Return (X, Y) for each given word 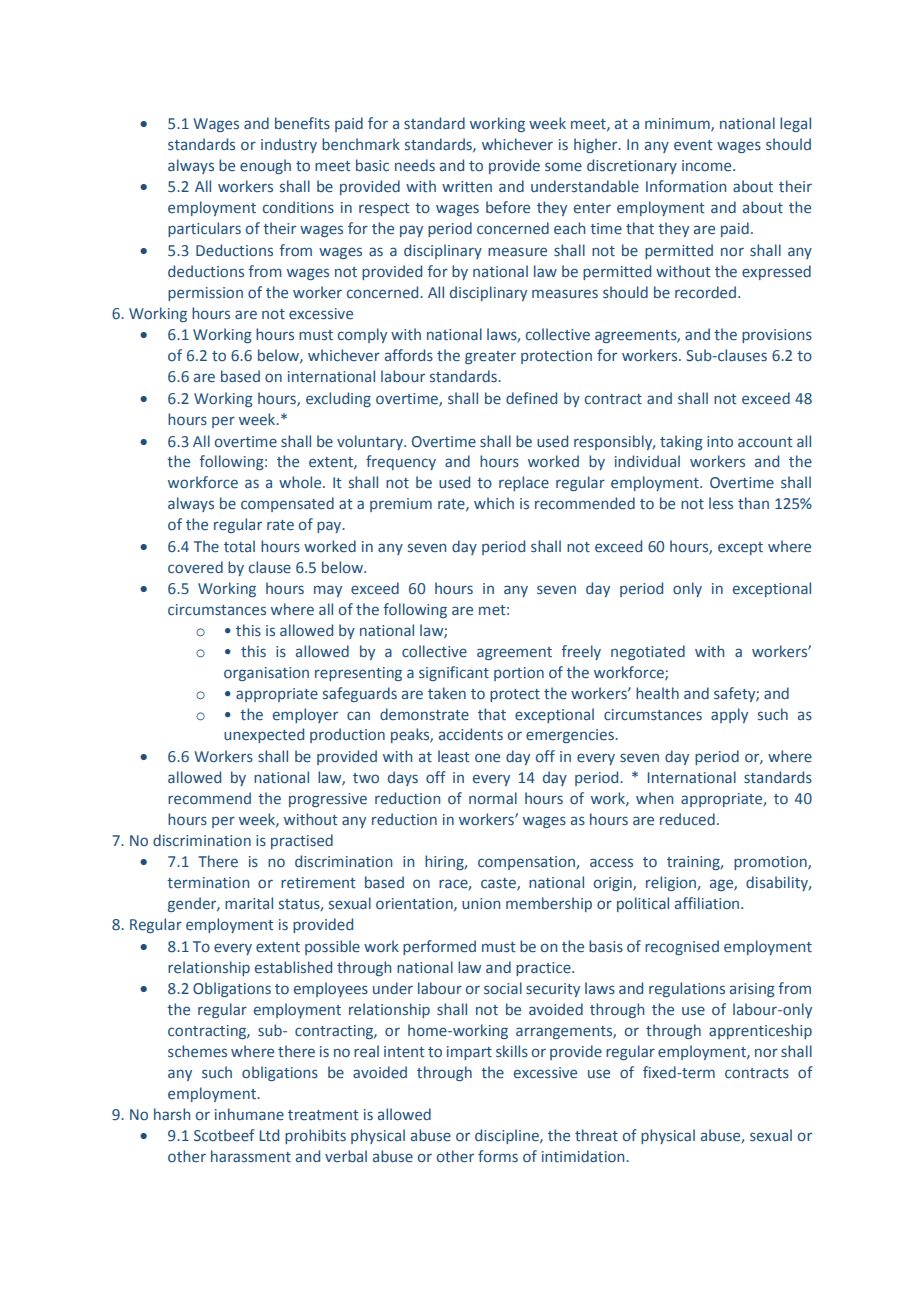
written (467, 187)
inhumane (249, 1114)
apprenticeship (760, 1031)
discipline (508, 1136)
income (708, 165)
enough (265, 166)
